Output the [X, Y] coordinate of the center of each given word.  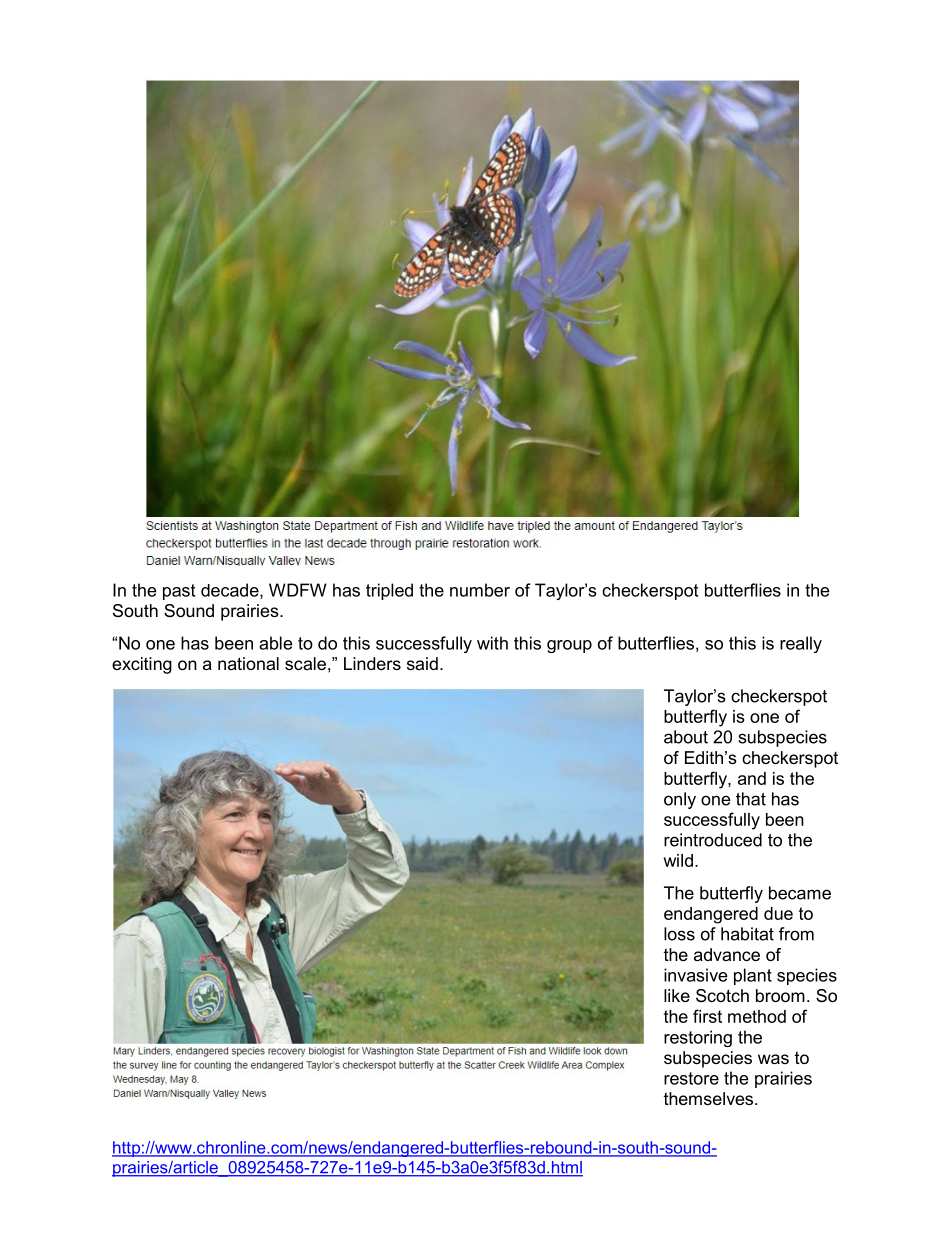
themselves [710, 1098]
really [801, 644]
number [480, 590]
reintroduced [713, 840]
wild [678, 860]
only [680, 800]
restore [691, 1078]
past [179, 592]
